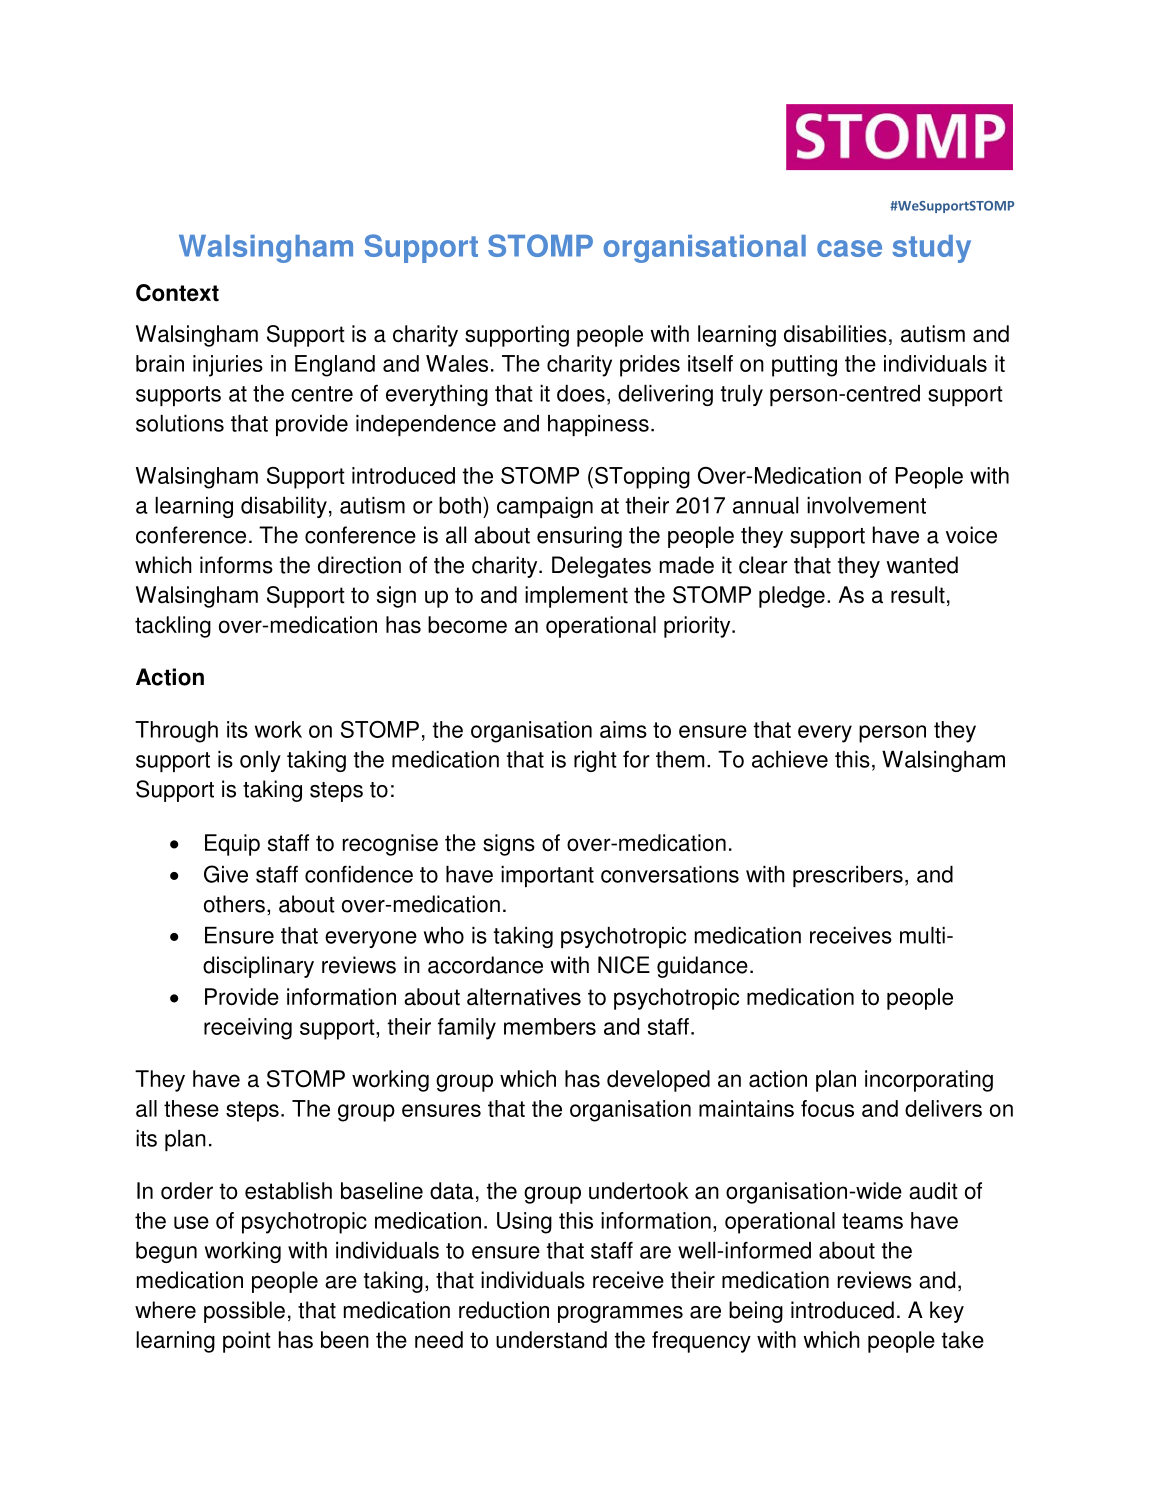 The image size is (1150, 1488). Describe the element at coordinates (595, 761) in the screenshot. I see `right` at that location.
